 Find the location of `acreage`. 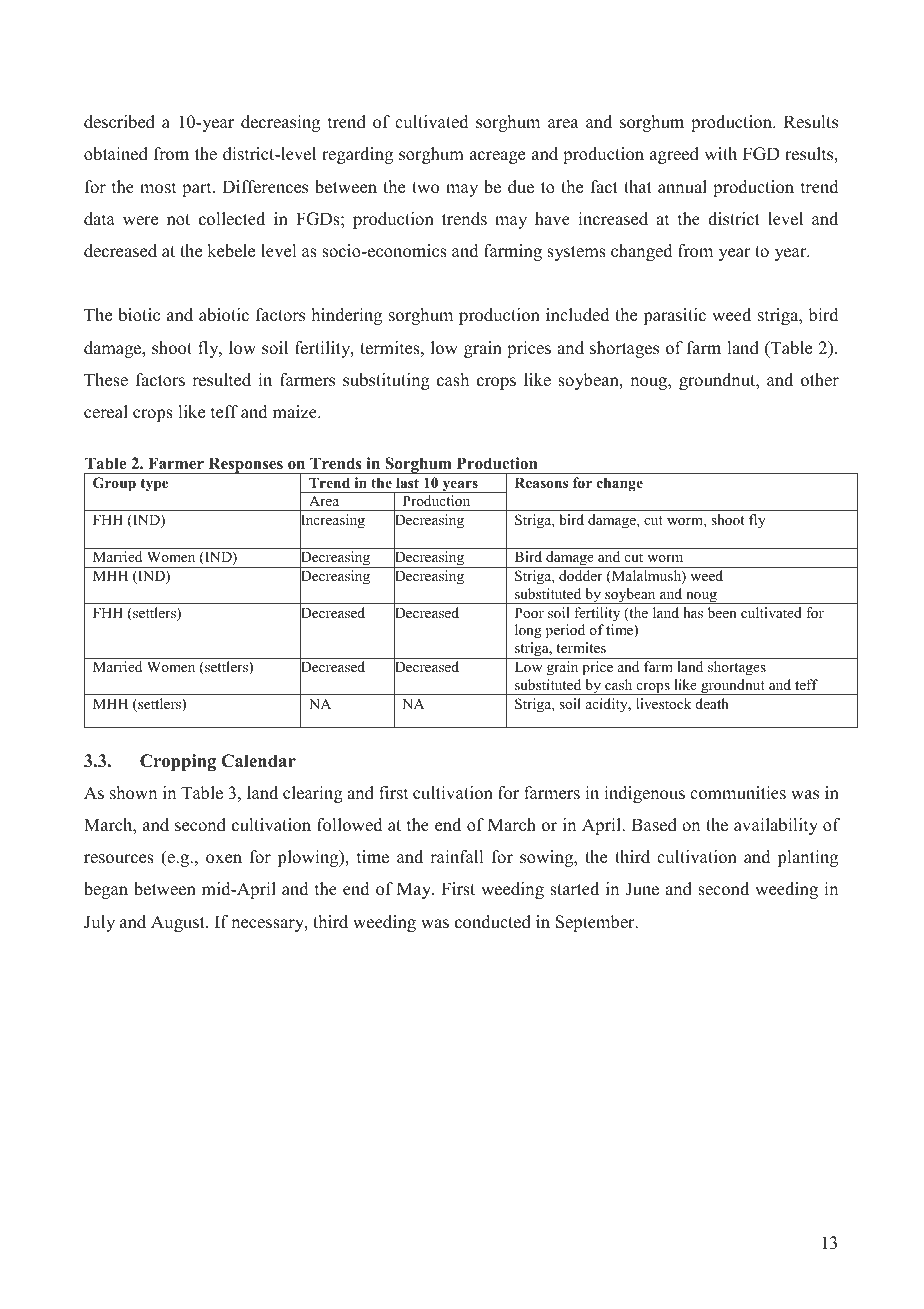

acreage is located at coordinates (497, 157).
